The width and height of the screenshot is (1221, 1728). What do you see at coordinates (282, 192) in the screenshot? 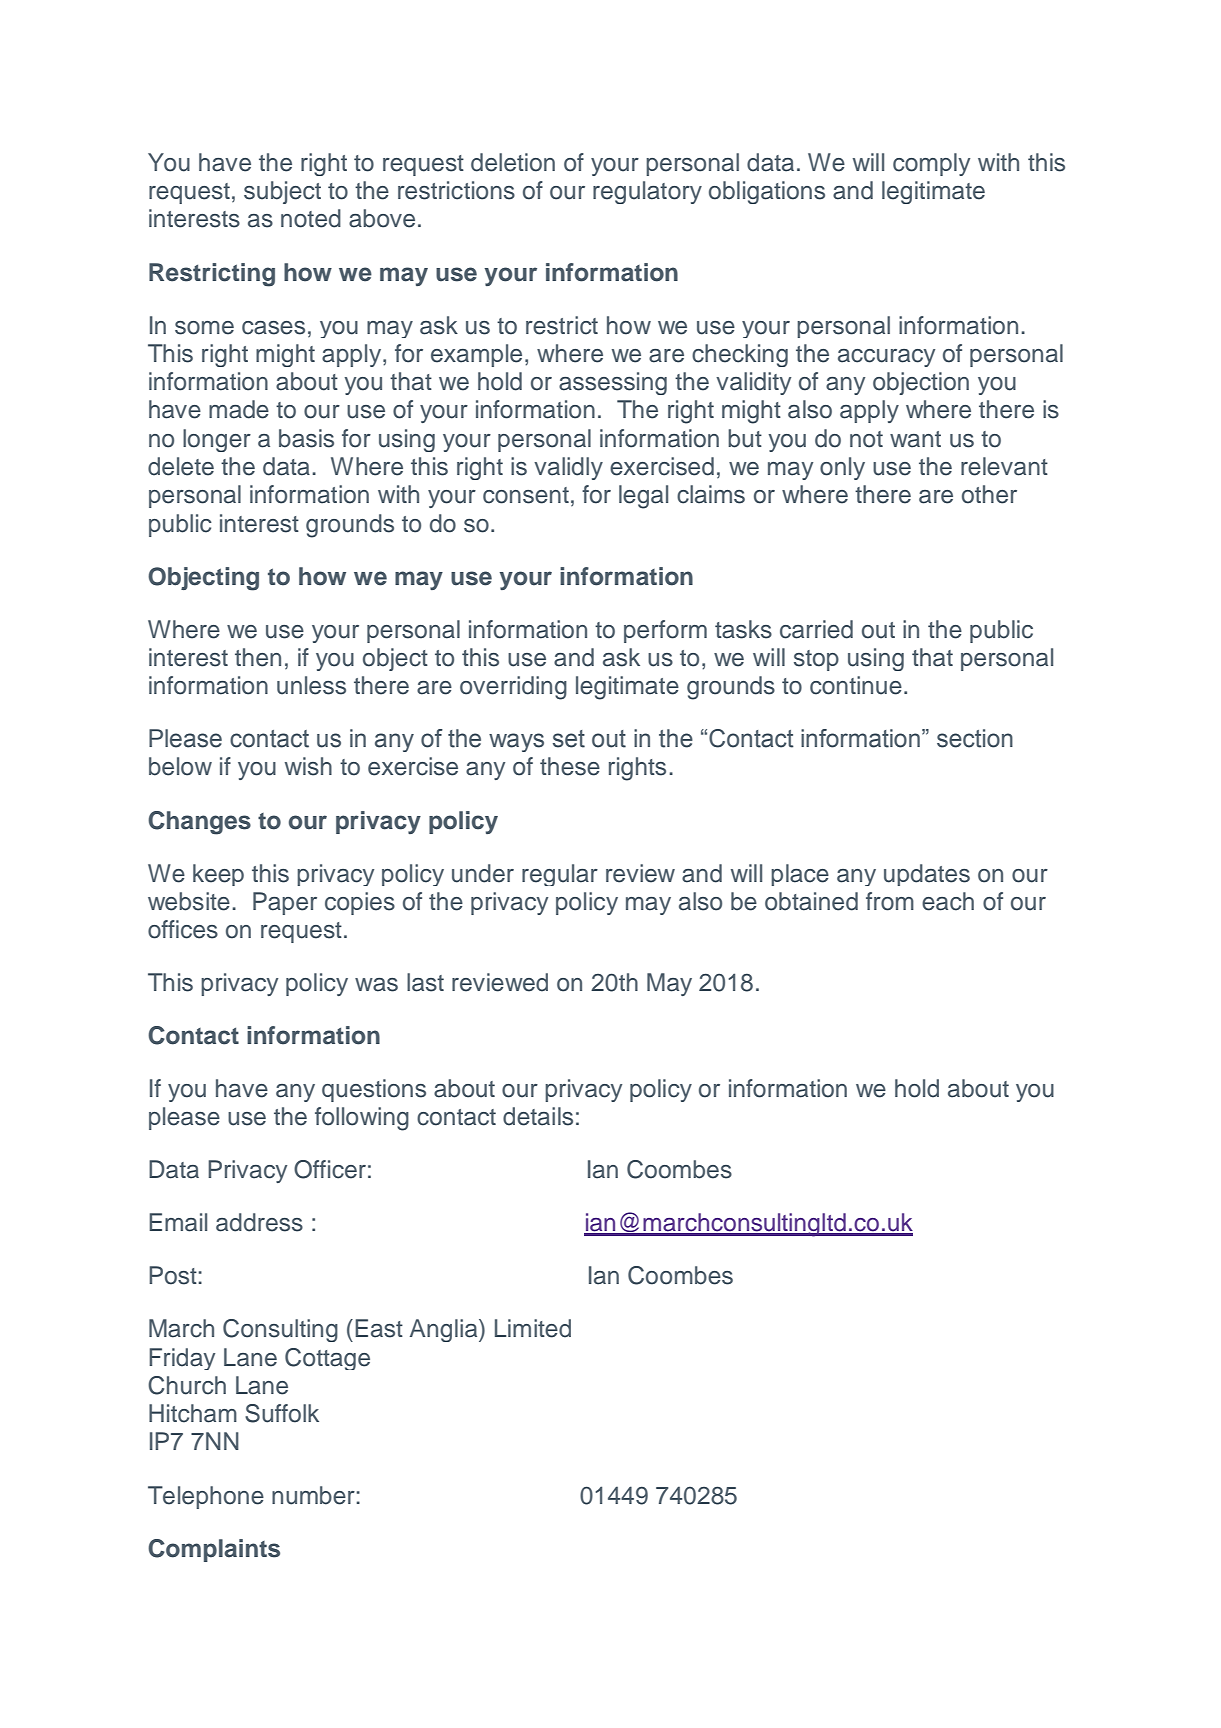
I see `subject` at bounding box center [282, 192].
